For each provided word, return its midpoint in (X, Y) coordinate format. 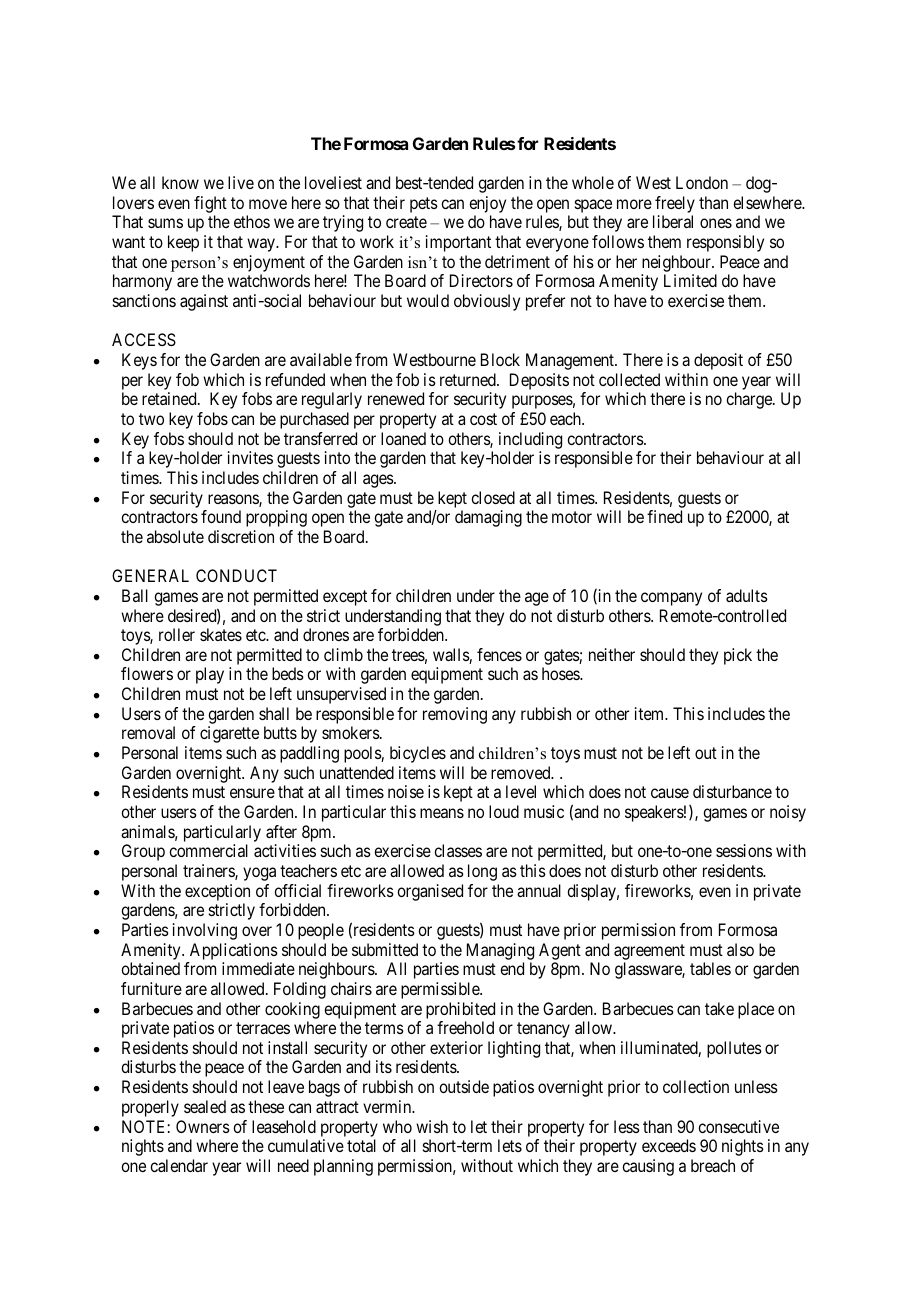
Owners (203, 1126)
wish (432, 1126)
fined (664, 516)
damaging (488, 518)
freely (675, 204)
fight (210, 204)
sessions (744, 850)
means (442, 813)
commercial (208, 850)
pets (424, 205)
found (221, 516)
